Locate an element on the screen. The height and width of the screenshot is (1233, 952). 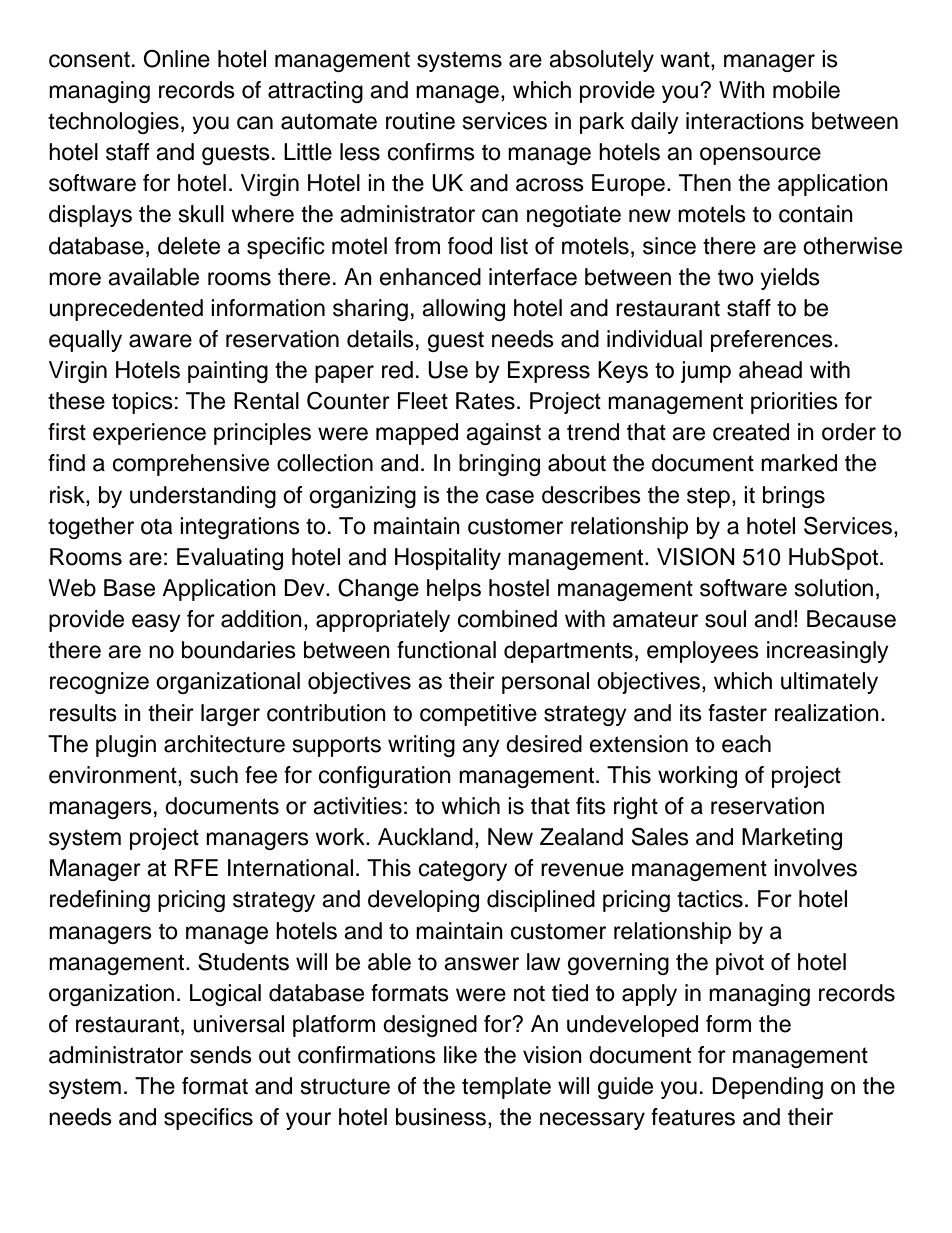
Depending is located at coordinates (767, 1088).
